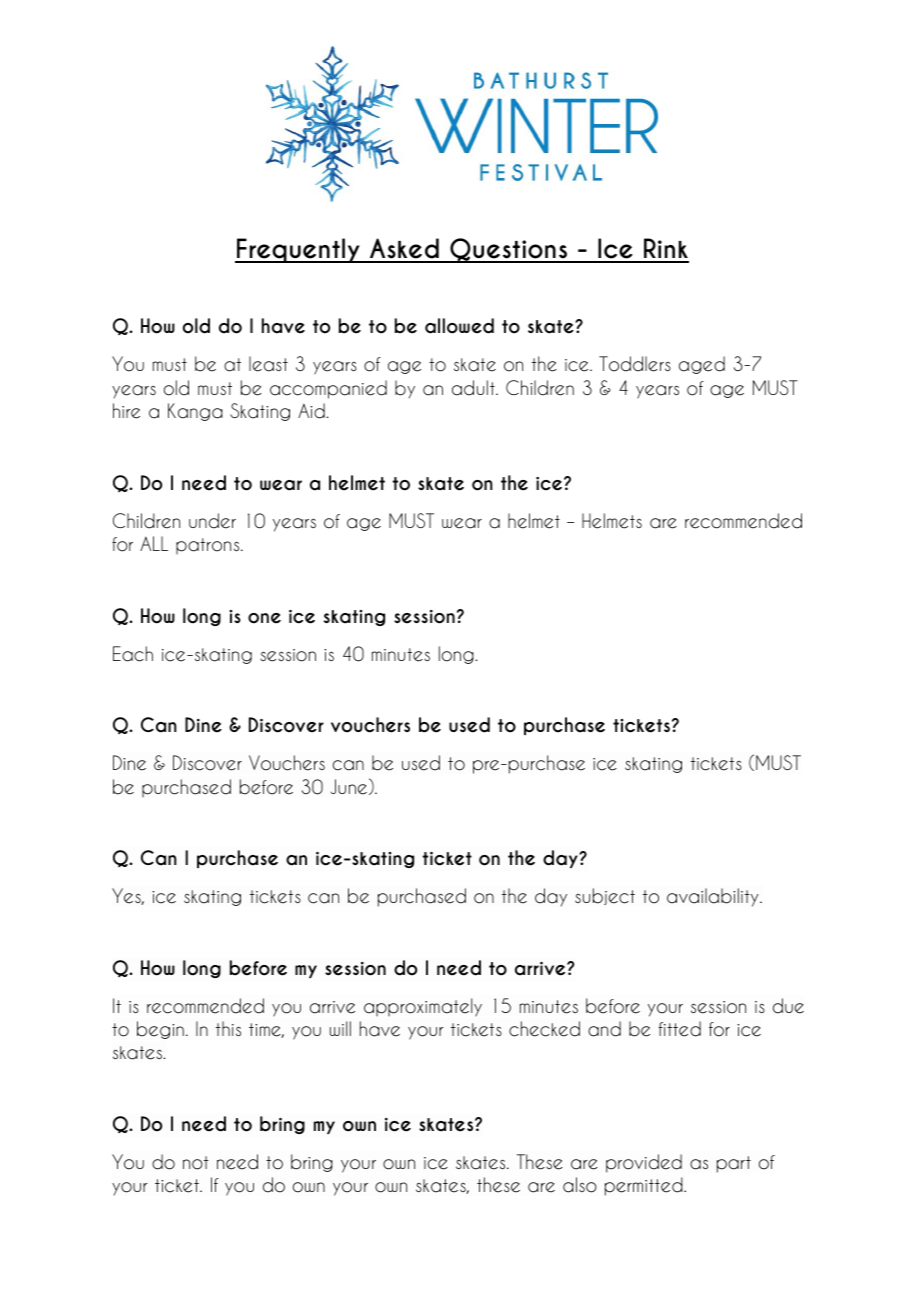  I want to click on patrons, so click(209, 546).
